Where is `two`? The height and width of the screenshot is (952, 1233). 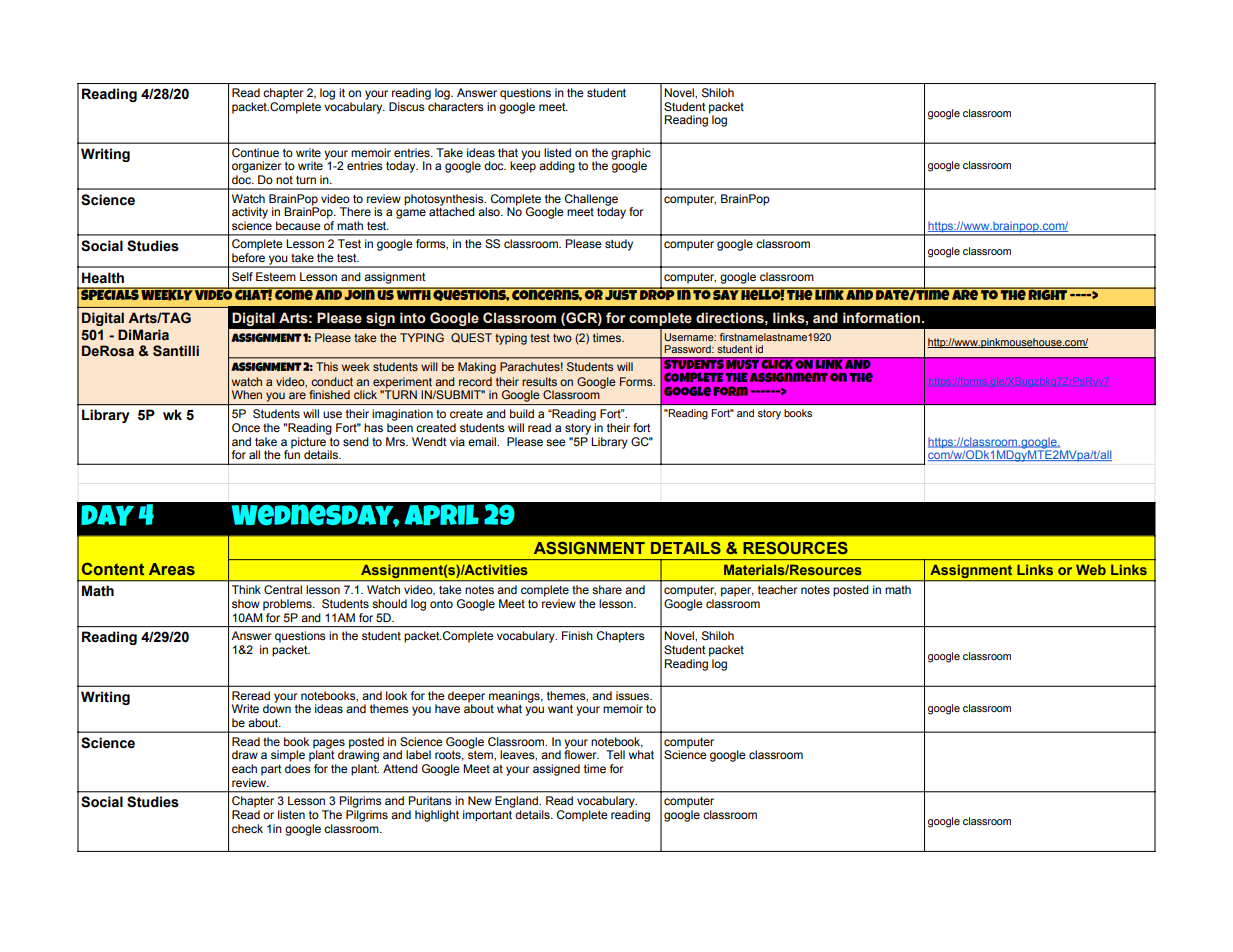 two is located at coordinates (562, 338).
